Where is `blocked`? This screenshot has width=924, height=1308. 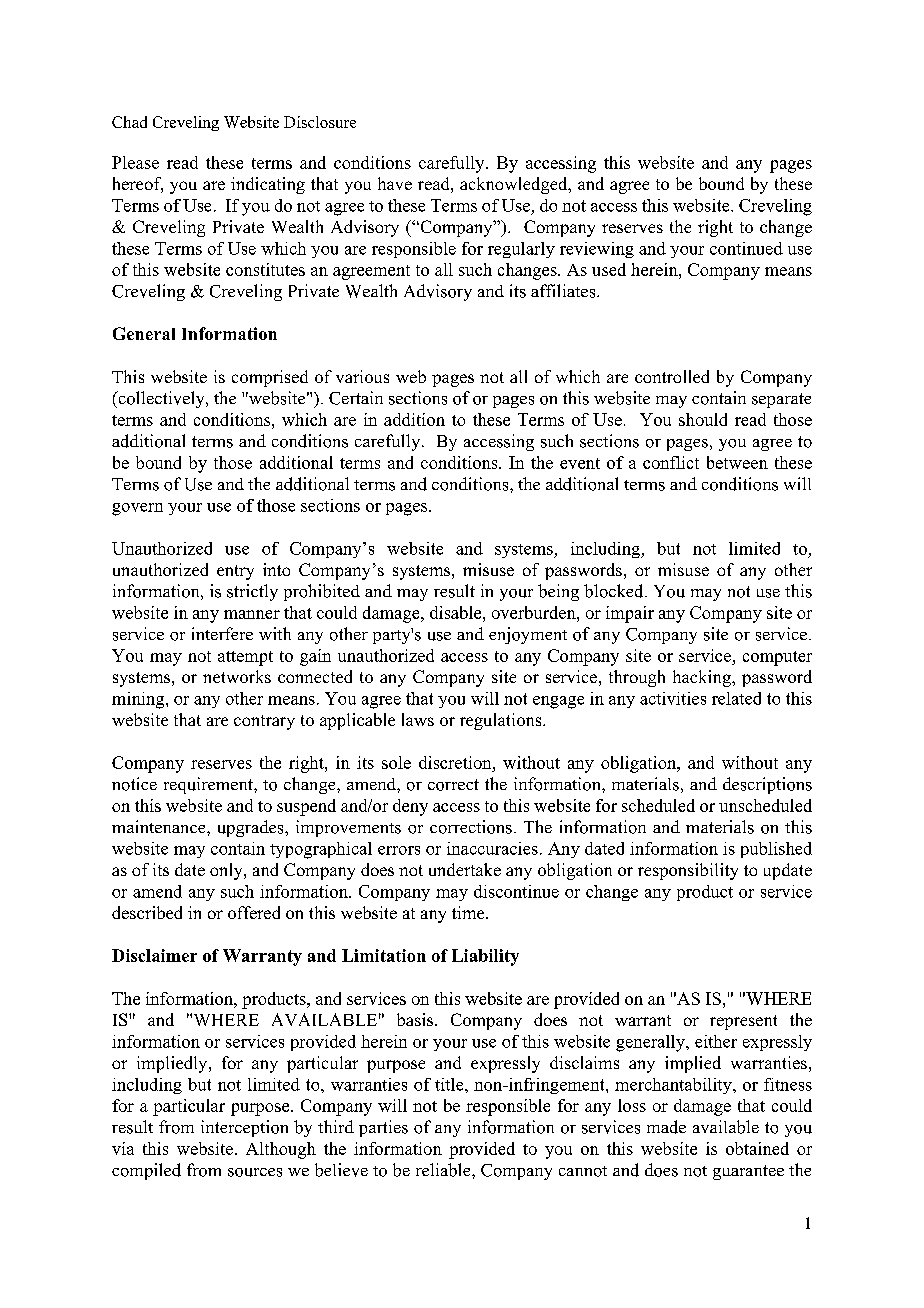 blocked is located at coordinates (615, 591).
